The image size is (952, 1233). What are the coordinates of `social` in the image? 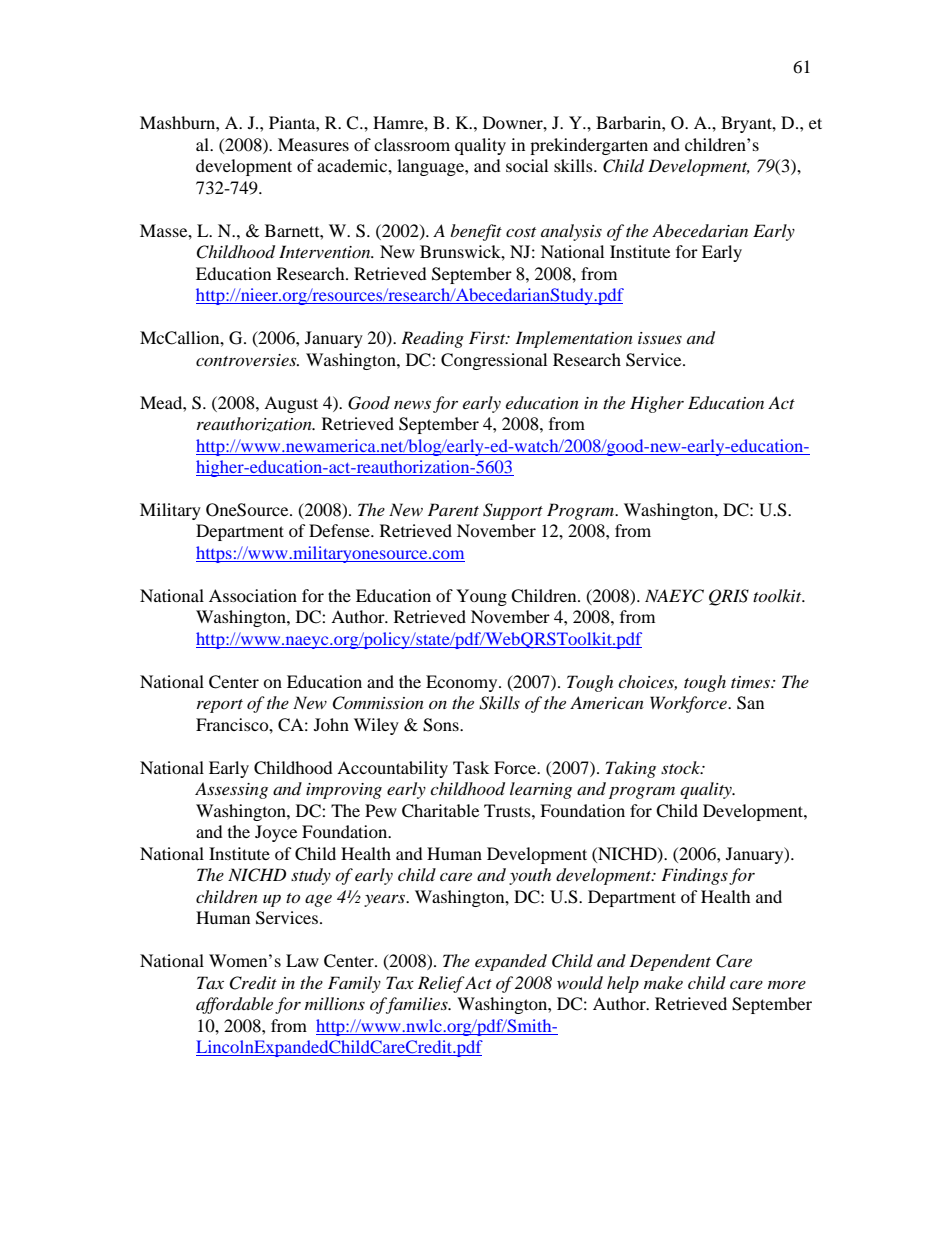 It's located at (527, 165).
